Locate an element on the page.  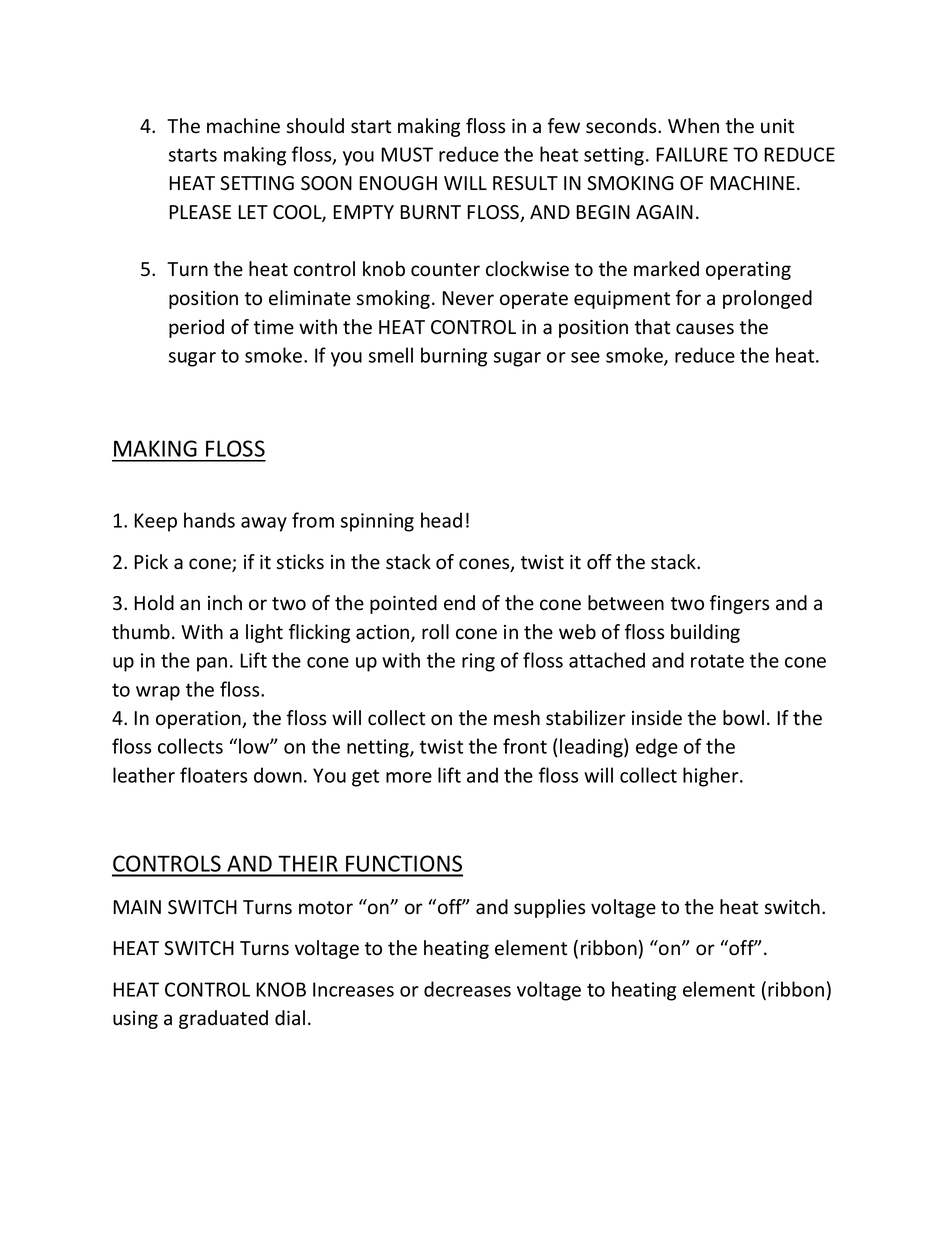
period is located at coordinates (196, 328).
